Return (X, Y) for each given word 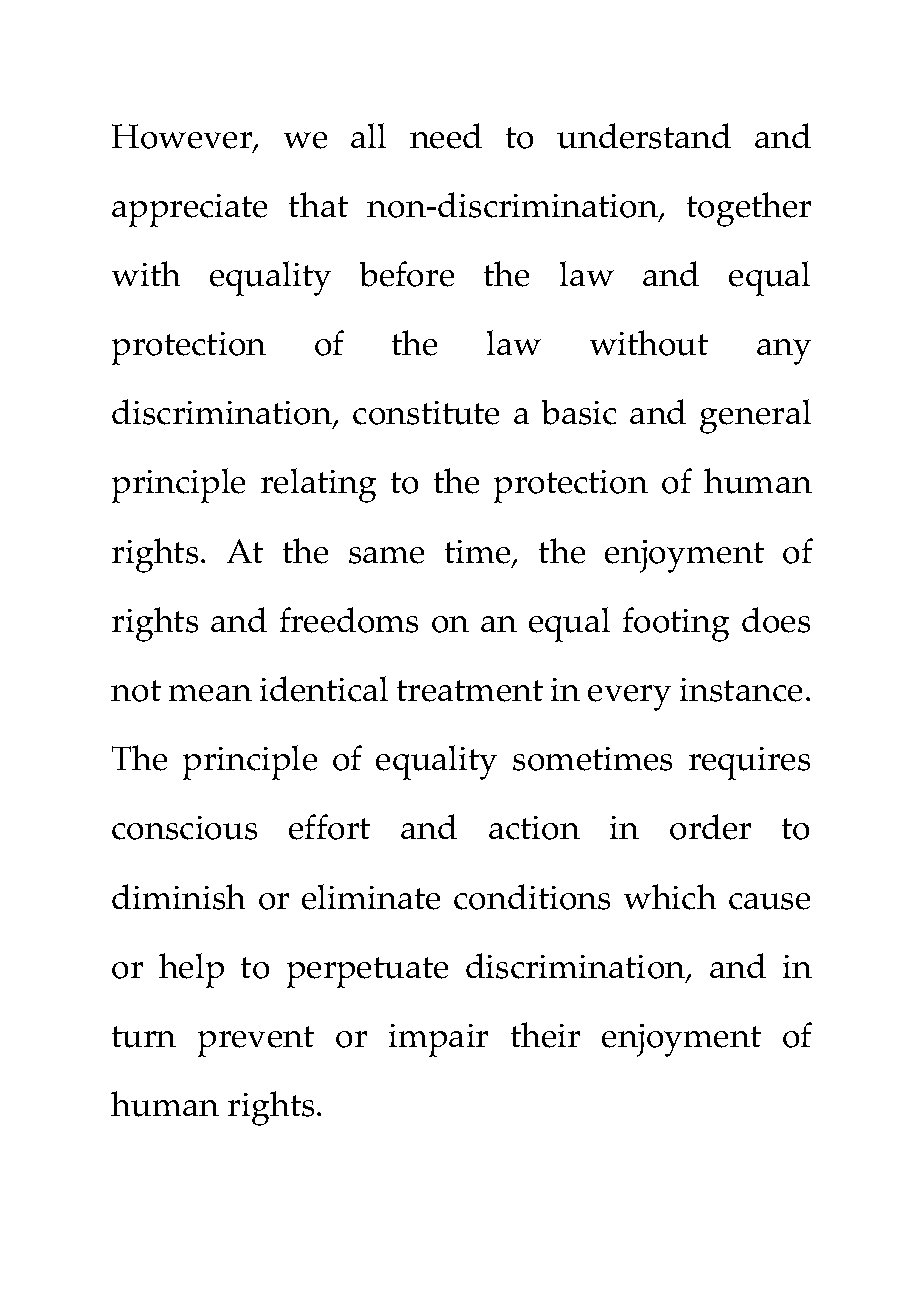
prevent (256, 1041)
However (183, 137)
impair (438, 1040)
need (446, 136)
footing (676, 624)
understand (644, 136)
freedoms (349, 620)
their (545, 1035)
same (386, 555)
